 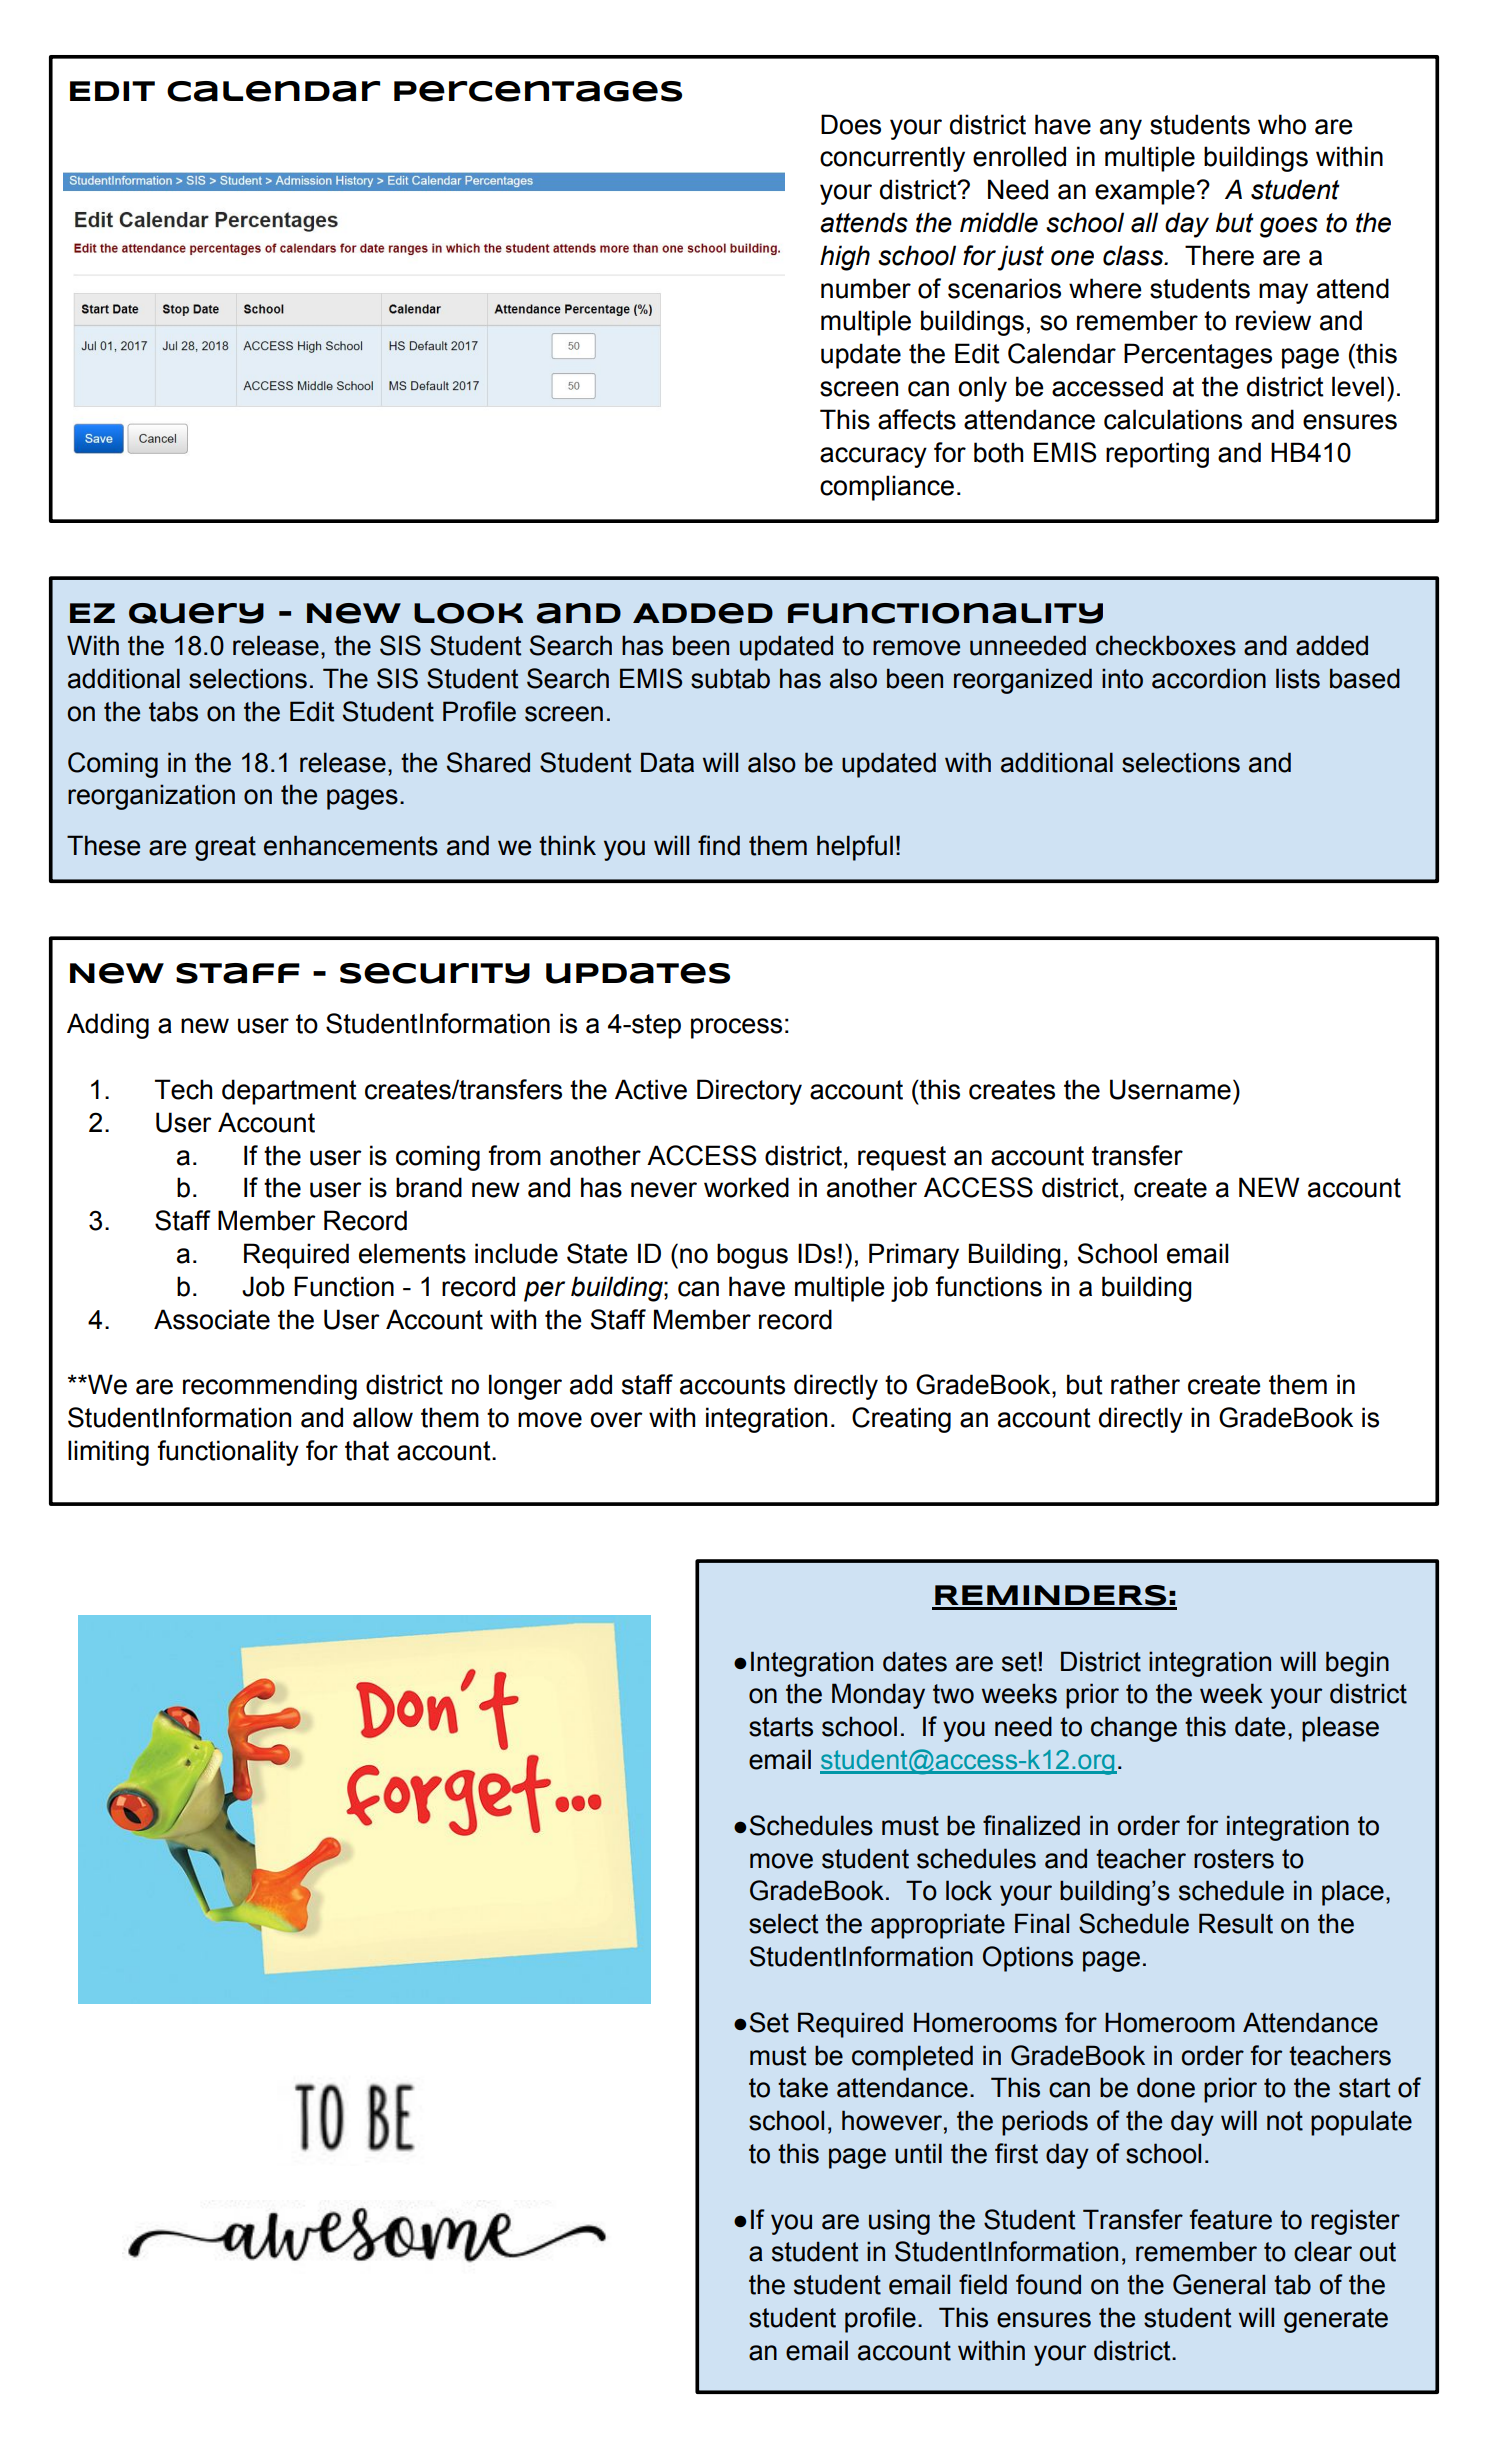 I want to click on rather, so click(x=1145, y=1384).
